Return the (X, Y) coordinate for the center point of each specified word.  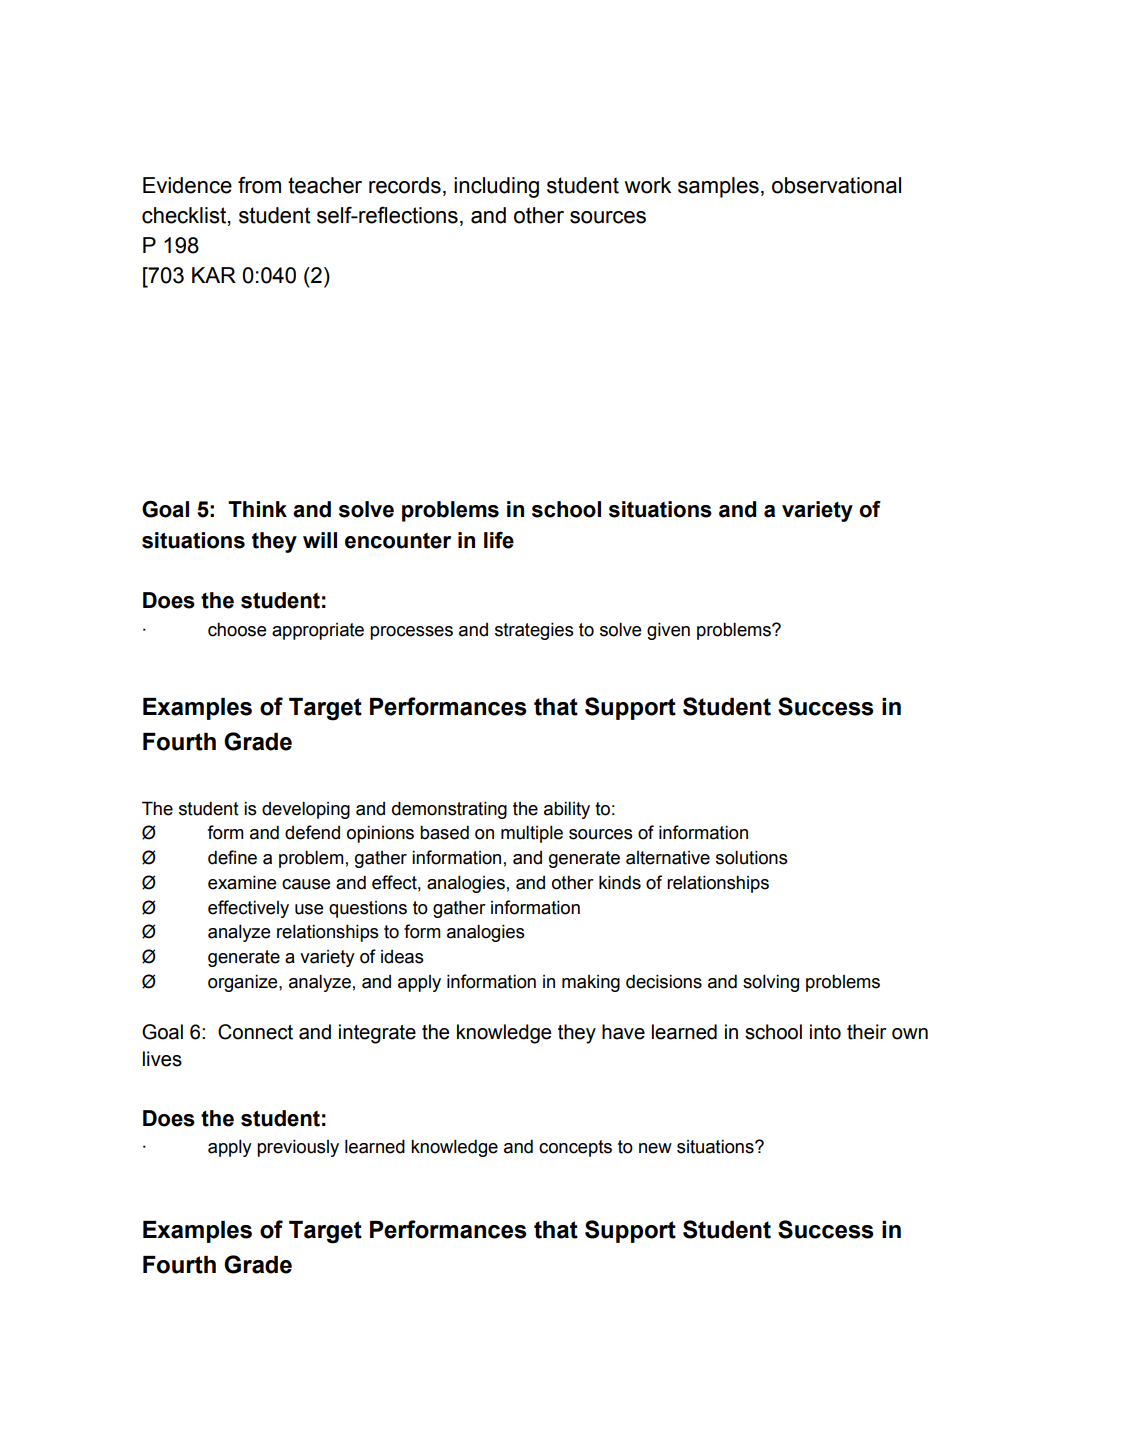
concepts (575, 1148)
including (496, 187)
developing (306, 810)
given (668, 631)
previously (298, 1148)
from (259, 185)
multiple (532, 834)
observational (836, 185)
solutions (752, 857)
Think (257, 509)
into (825, 1032)
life (499, 540)
